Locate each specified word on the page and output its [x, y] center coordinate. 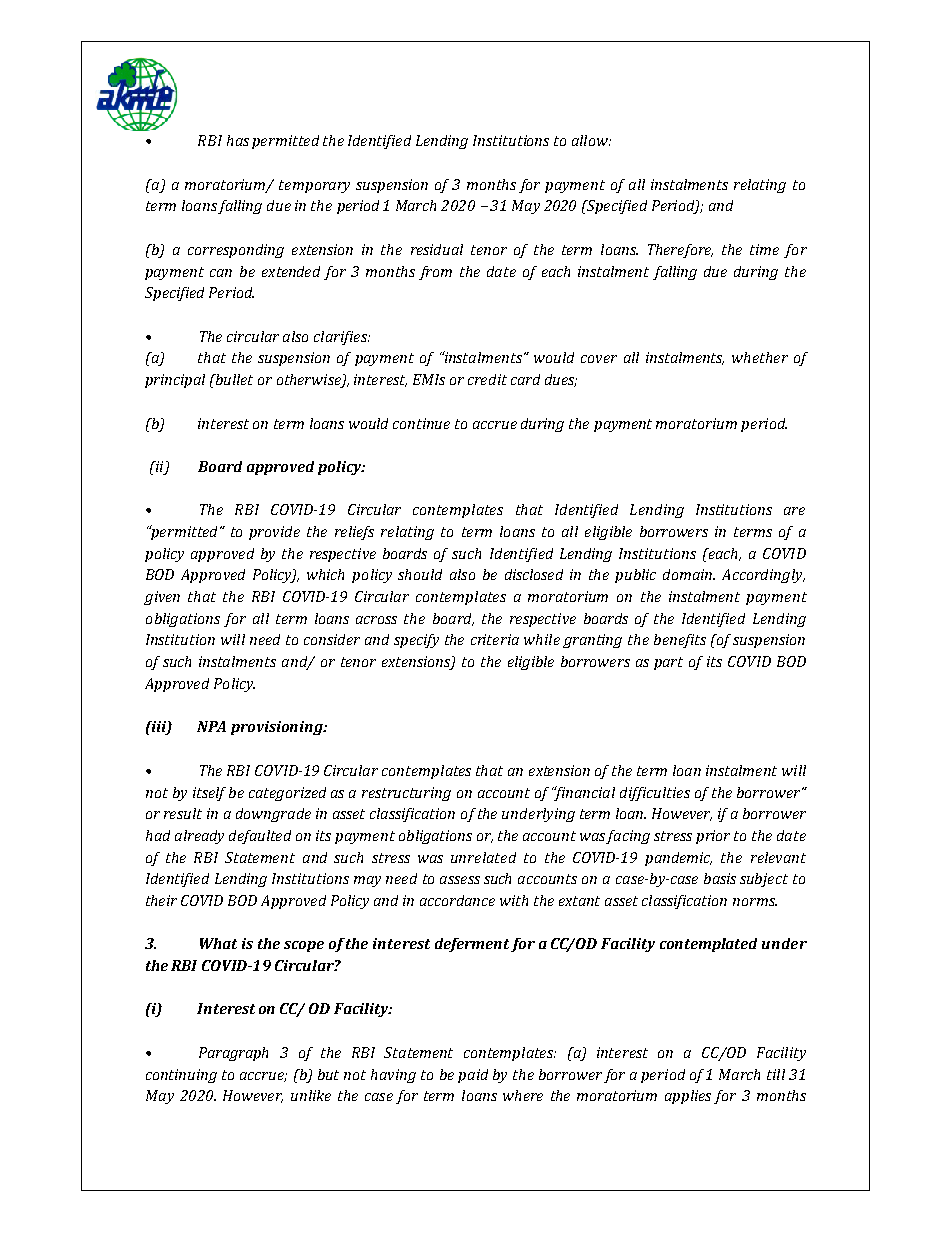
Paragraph [233, 1054]
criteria [495, 639]
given [162, 598]
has [238, 140]
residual [437, 249]
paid [473, 1076]
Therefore [680, 251]
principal [175, 381]
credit [487, 379]
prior [713, 837]
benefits [680, 641]
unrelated [483, 857]
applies [688, 1097]
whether [760, 357]
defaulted [260, 837]
